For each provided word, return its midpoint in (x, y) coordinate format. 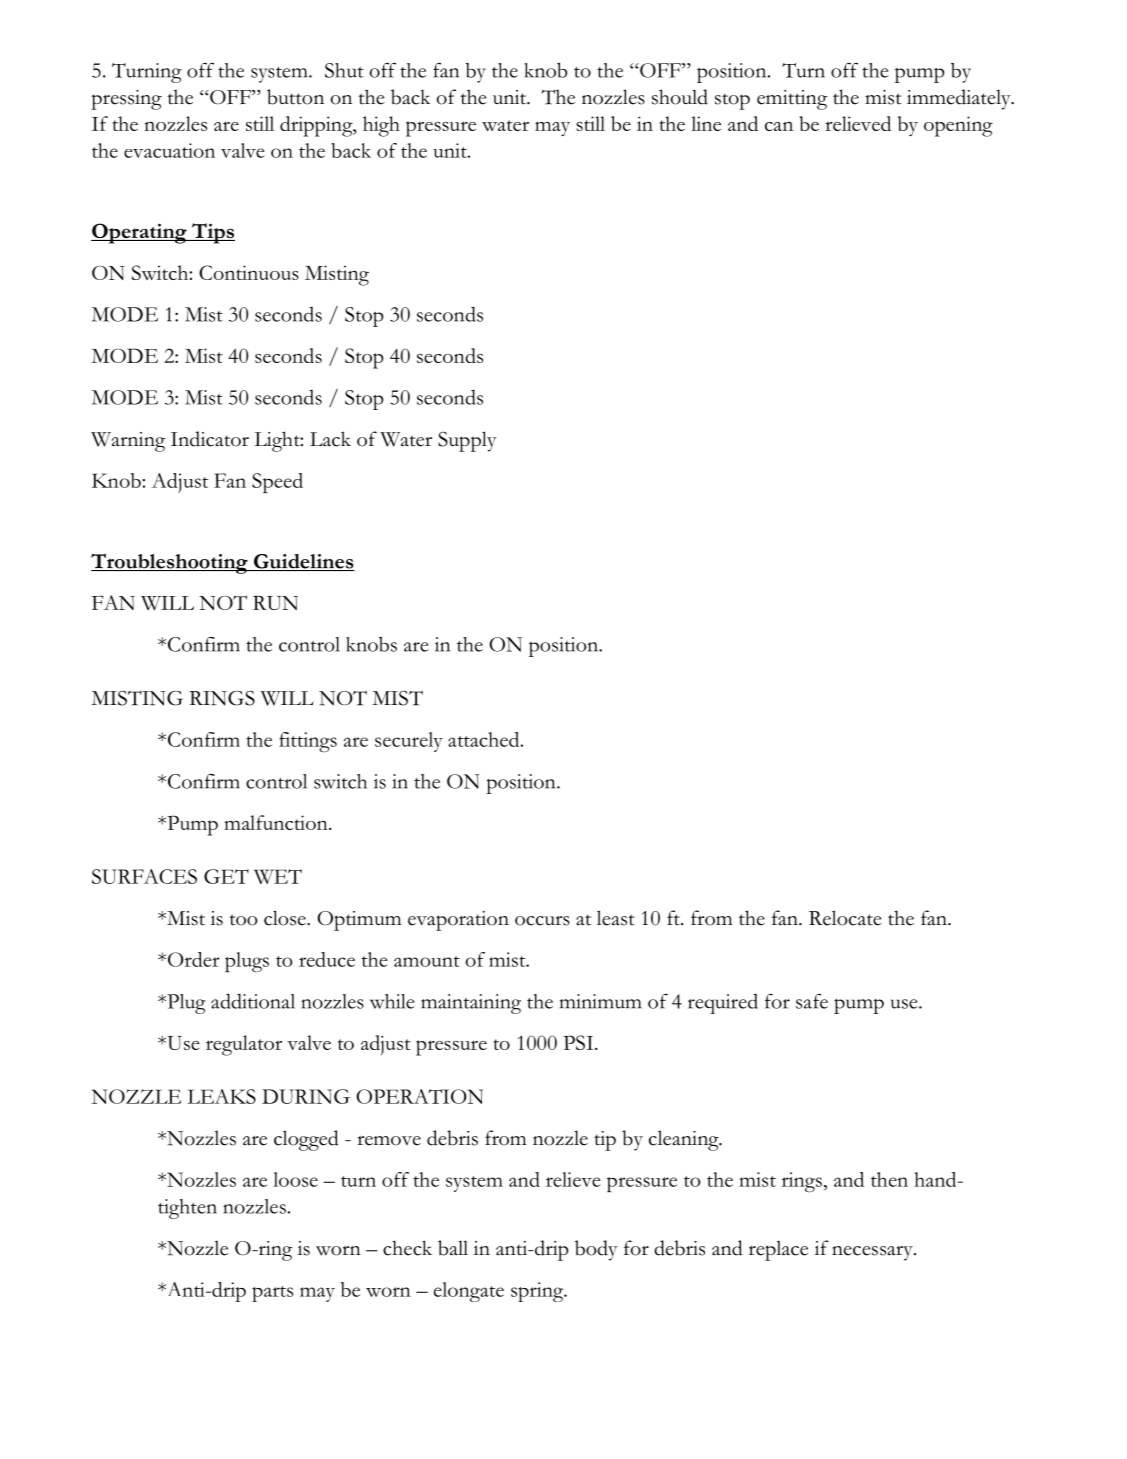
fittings (308, 742)
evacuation (169, 150)
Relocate (845, 918)
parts (272, 1294)
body (596, 1250)
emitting (792, 100)
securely (409, 742)
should (680, 97)
